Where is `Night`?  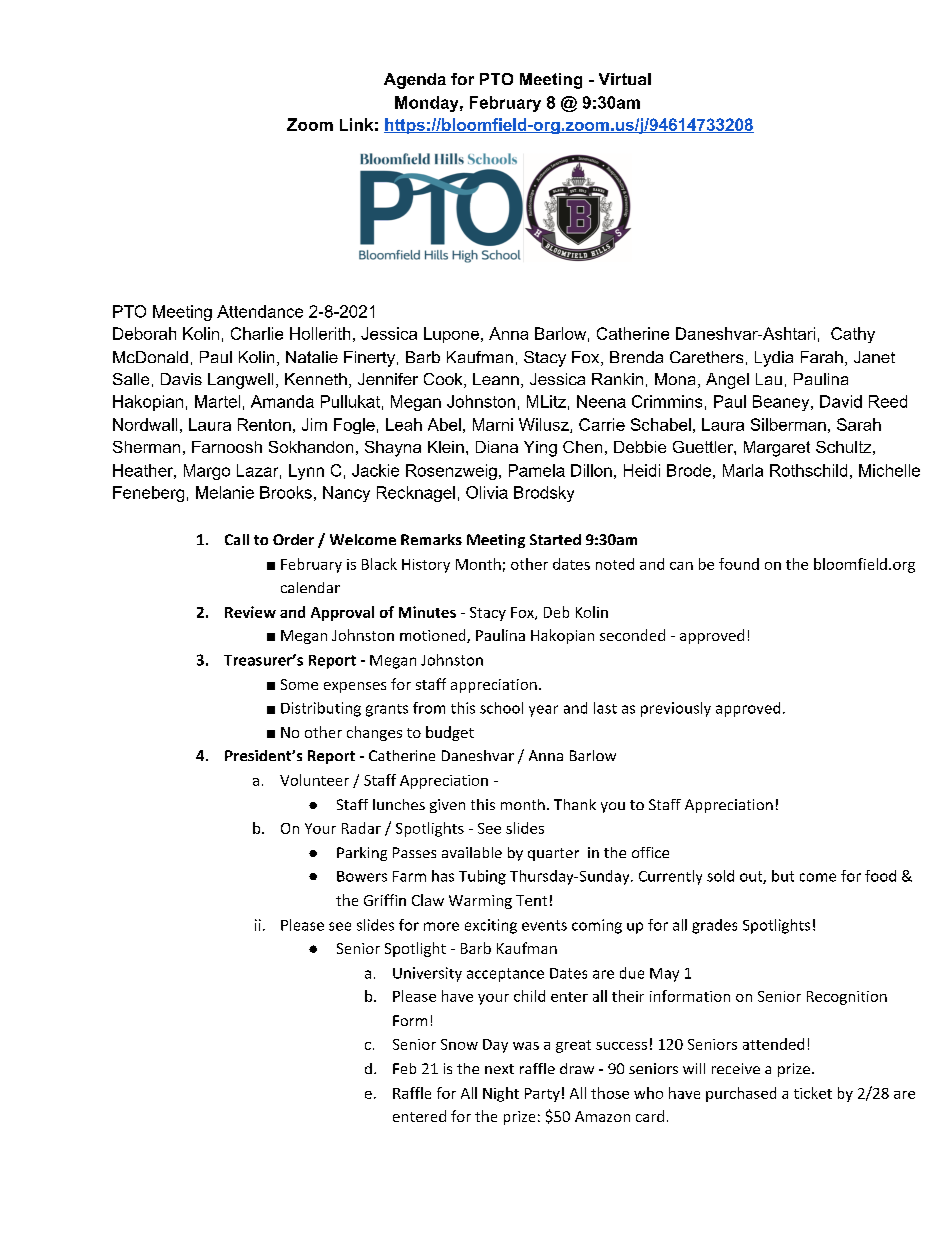
Night is located at coordinates (501, 1094).
